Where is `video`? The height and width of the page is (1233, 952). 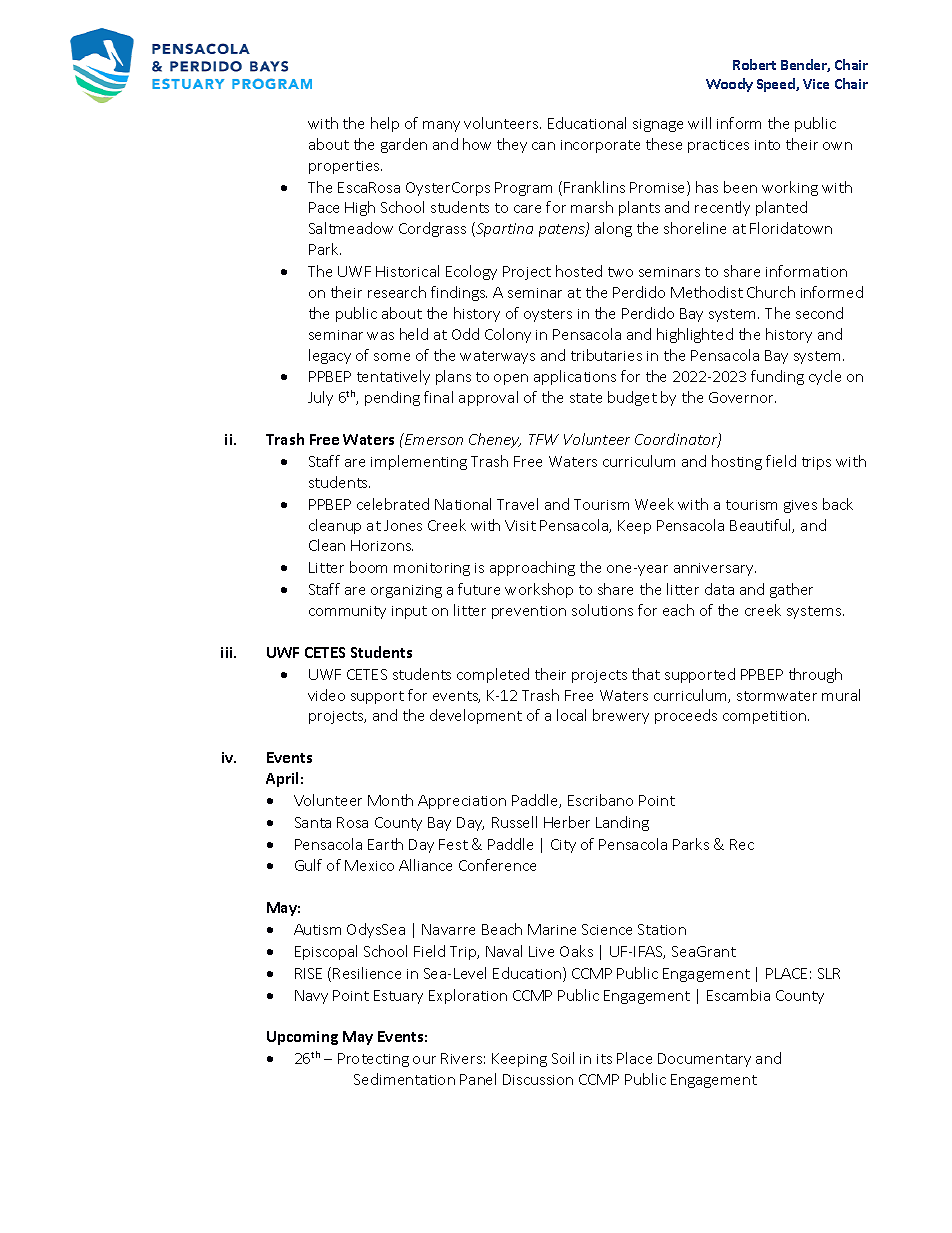 video is located at coordinates (326, 695).
